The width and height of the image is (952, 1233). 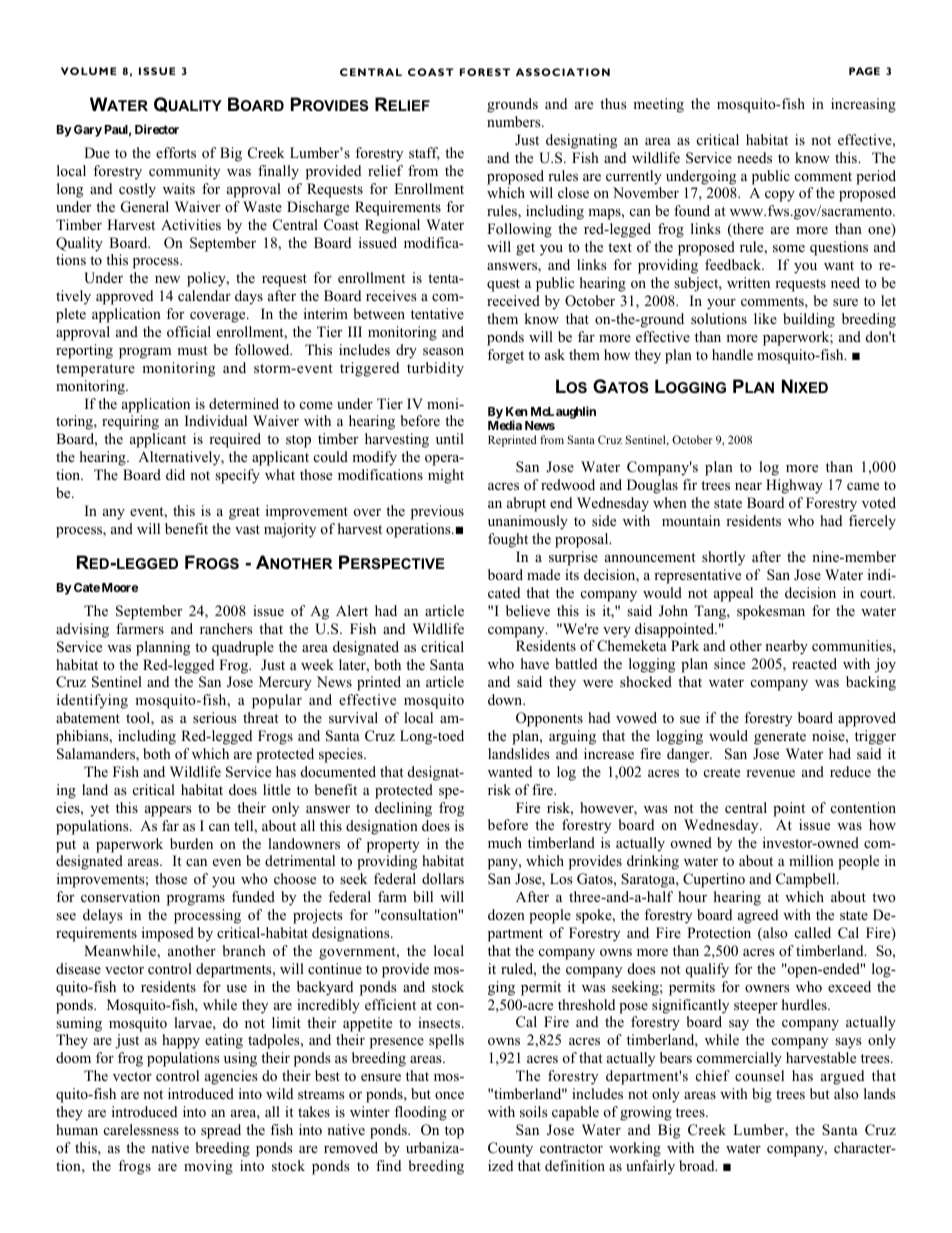 What do you see at coordinates (191, 843) in the image?
I see `burden` at bounding box center [191, 843].
